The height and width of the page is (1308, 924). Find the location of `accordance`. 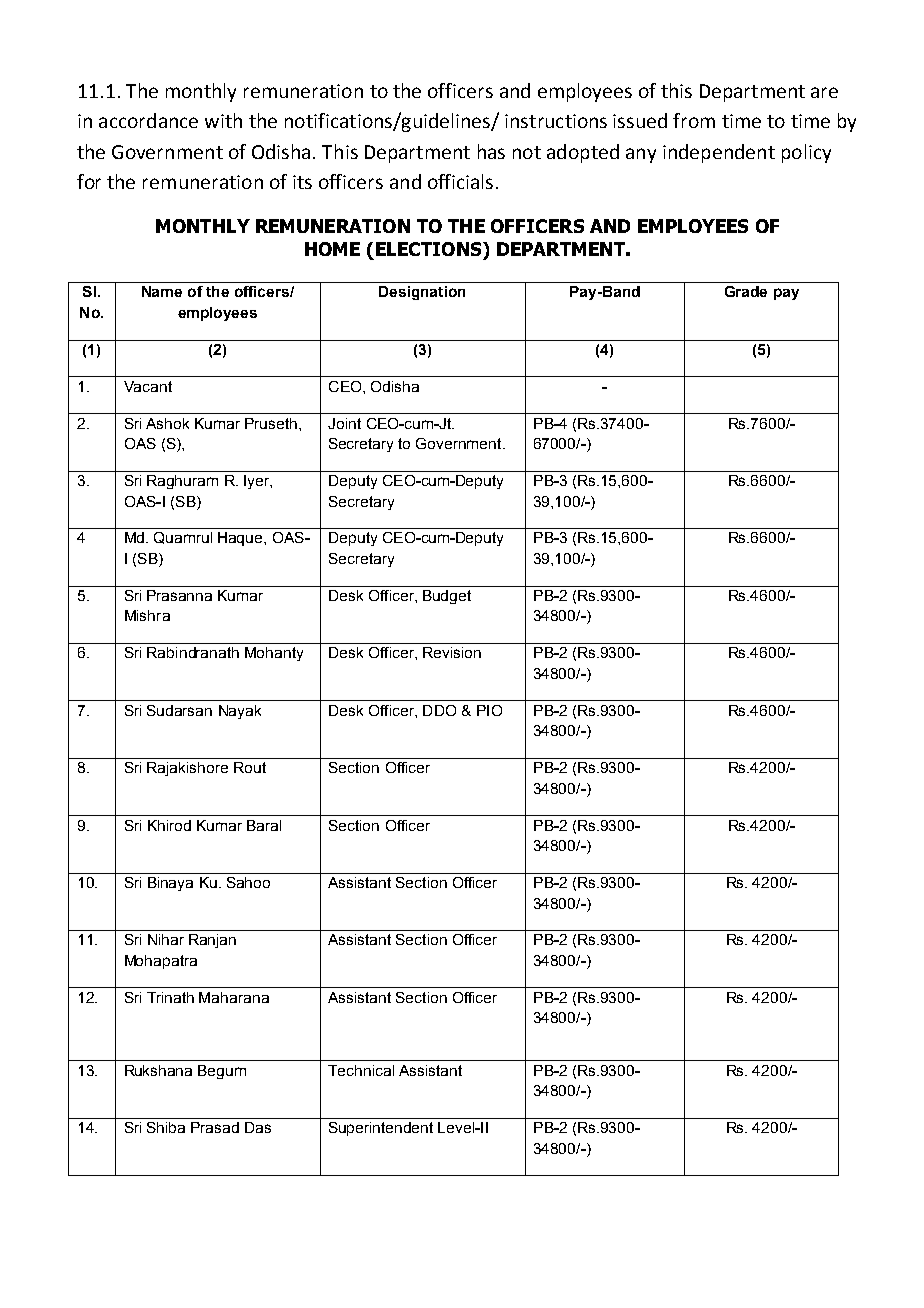

accordance is located at coordinates (148, 120).
